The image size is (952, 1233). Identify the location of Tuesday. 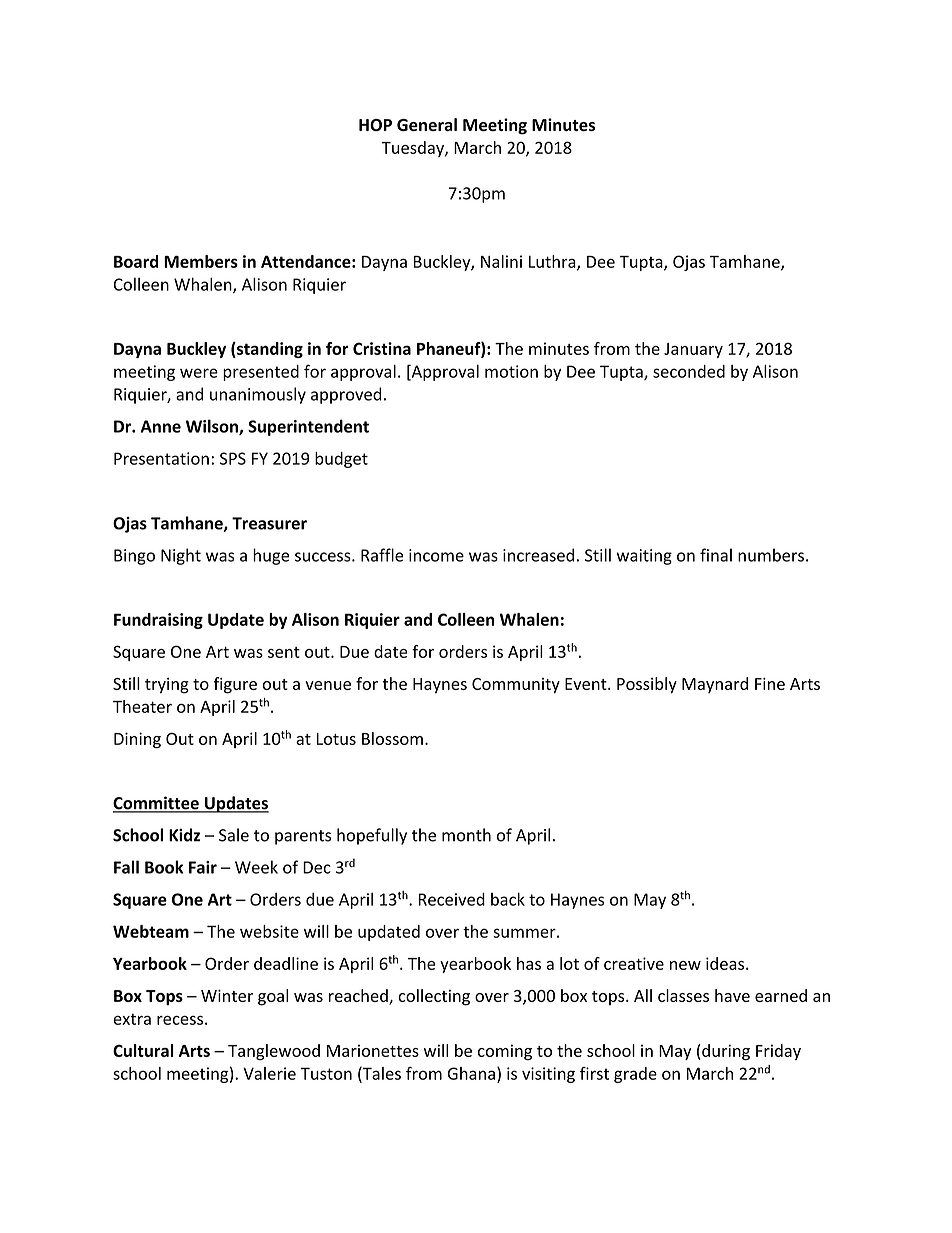
(413, 149).
